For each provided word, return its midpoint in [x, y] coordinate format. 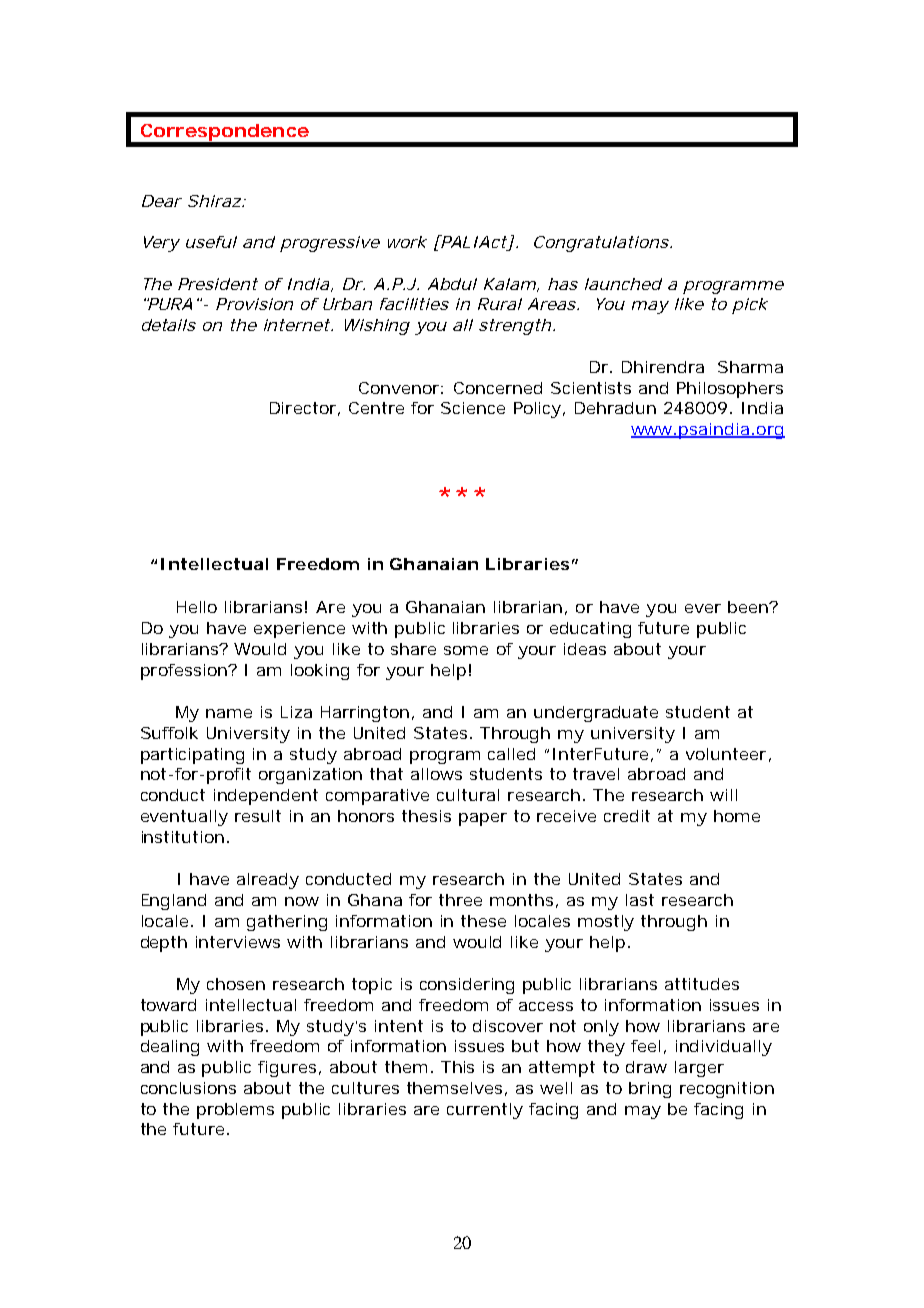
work [407, 242]
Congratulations [601, 244]
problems [235, 1111]
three [460, 900]
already [268, 881]
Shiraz [214, 201]
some [466, 650]
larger [699, 1069]
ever [703, 608]
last [640, 900]
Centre [376, 408]
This [457, 1067]
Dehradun [615, 408]
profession [185, 672]
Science [473, 408]
